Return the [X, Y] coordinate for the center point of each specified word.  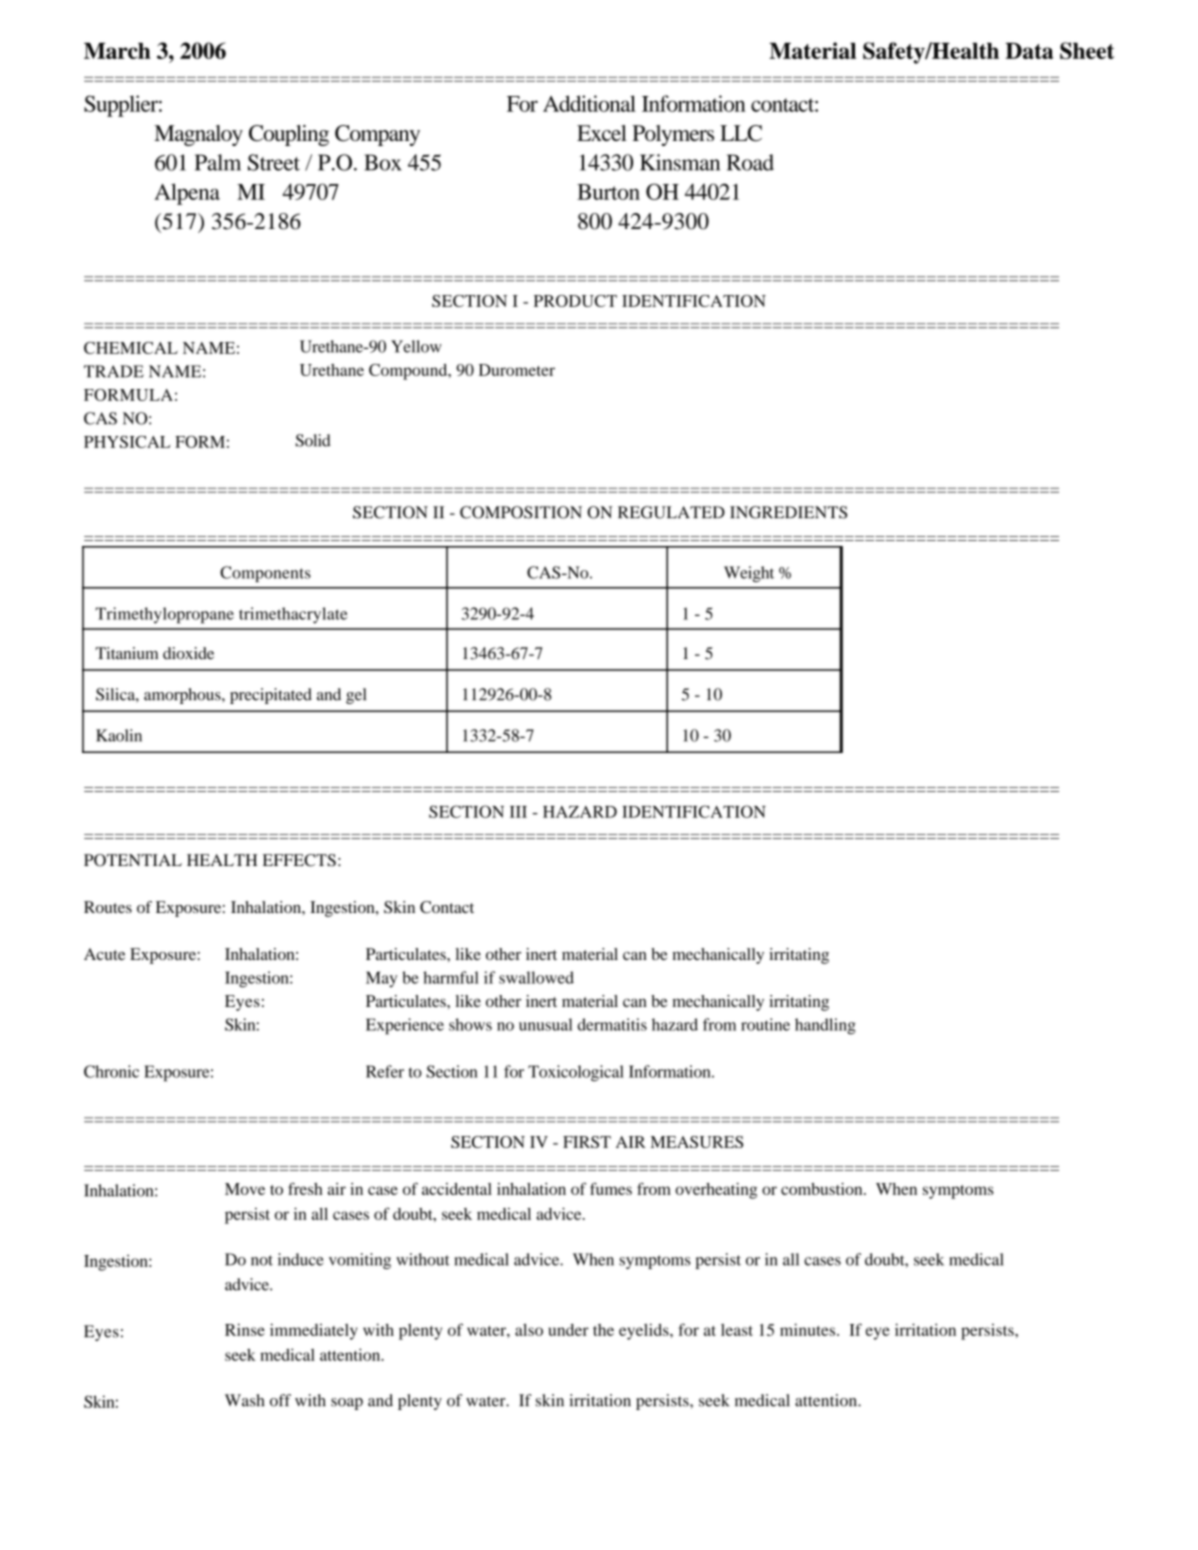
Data [1029, 51]
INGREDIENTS [788, 512]
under [568, 1330]
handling [825, 1026]
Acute [104, 954]
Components [265, 574]
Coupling [289, 135]
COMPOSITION [521, 512]
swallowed [536, 977]
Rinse [245, 1329]
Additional [589, 103]
